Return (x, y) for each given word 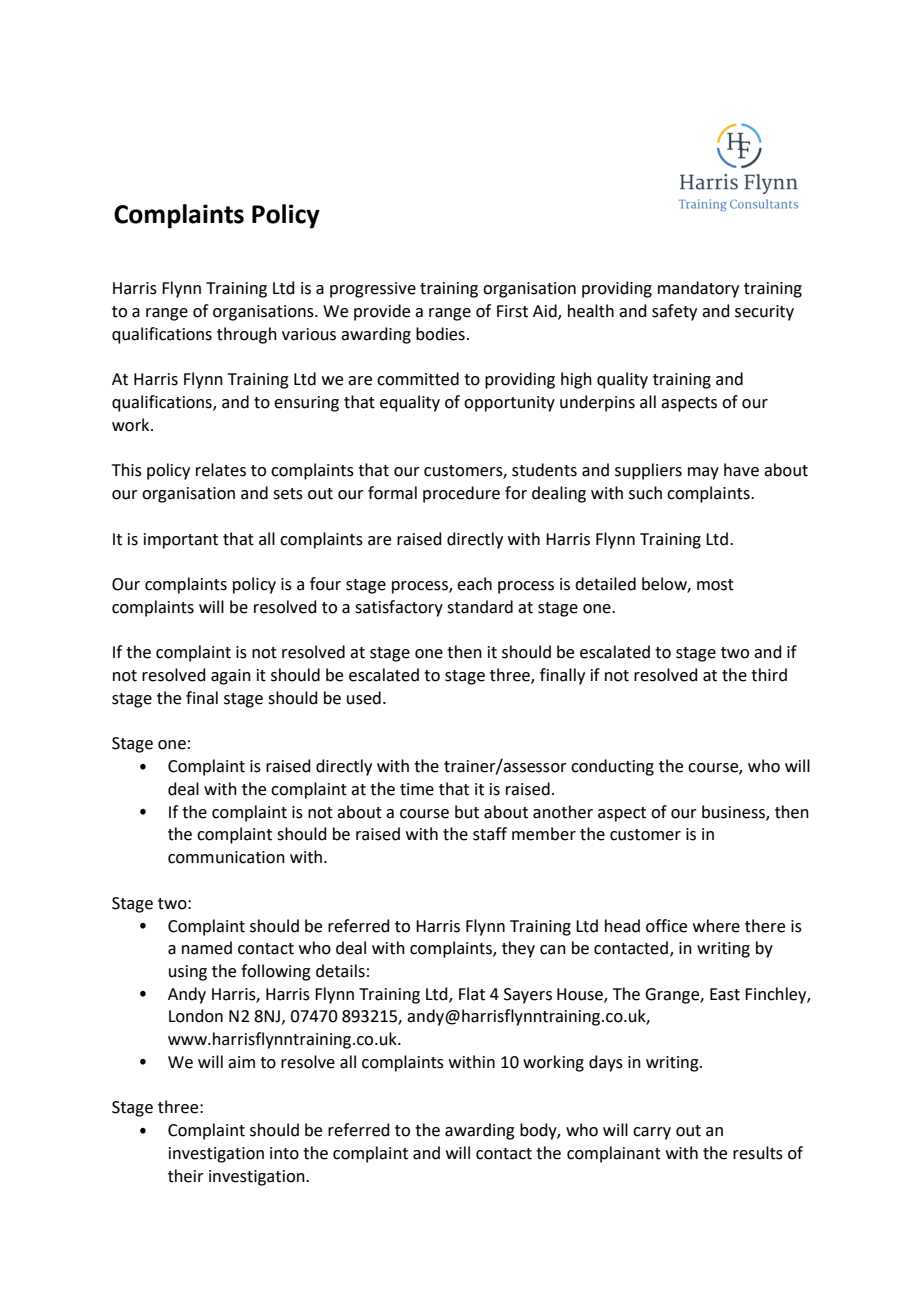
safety (674, 312)
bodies (440, 334)
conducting (612, 767)
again (231, 677)
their (186, 1176)
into (284, 1153)
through (247, 335)
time (417, 789)
